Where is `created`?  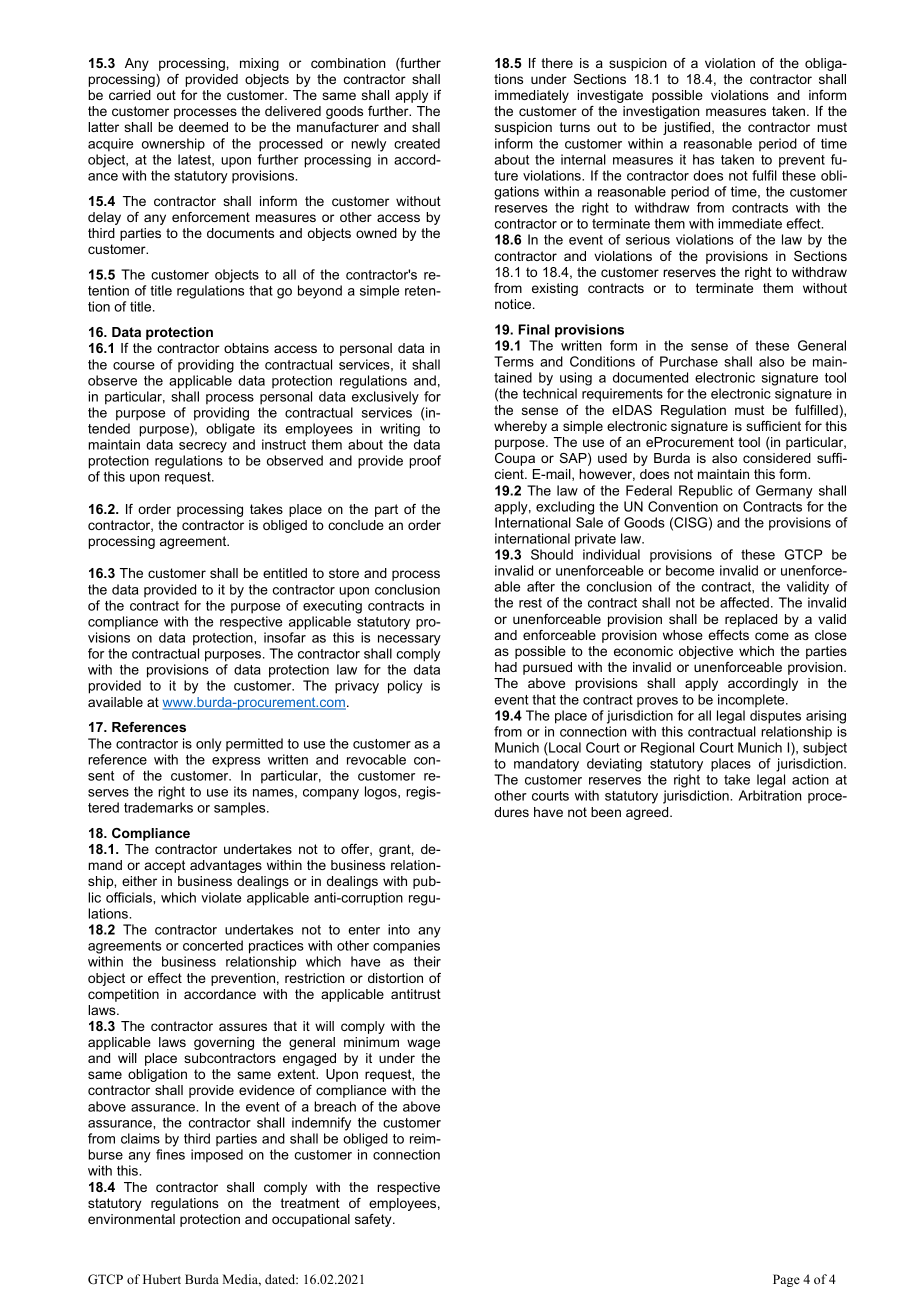
created is located at coordinates (417, 143).
